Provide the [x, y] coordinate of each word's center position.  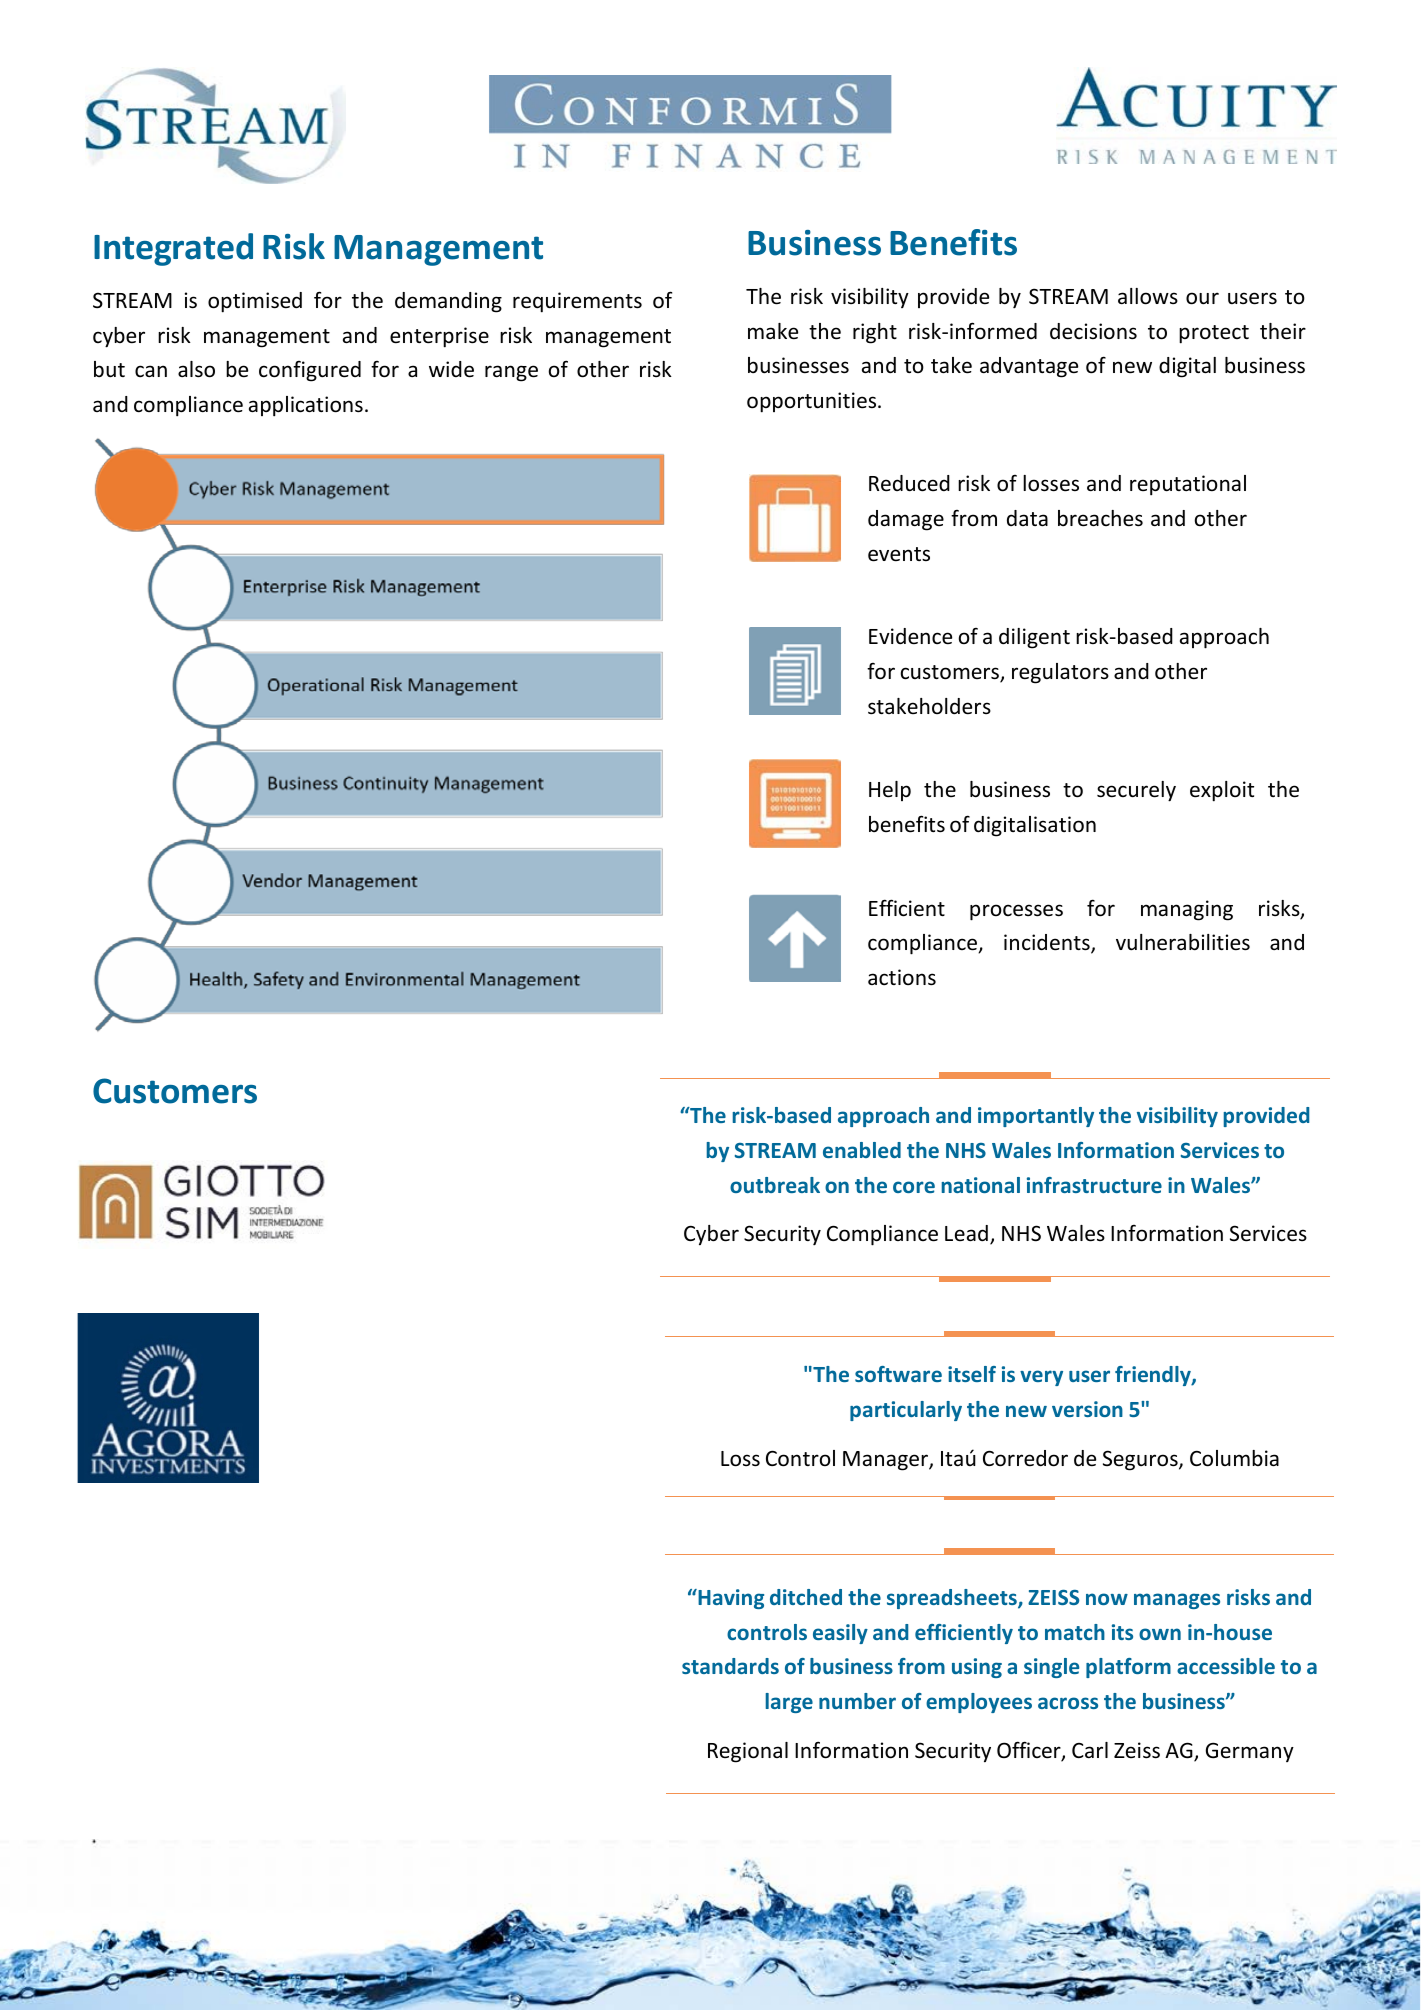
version [1087, 1409]
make [773, 331]
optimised [255, 302]
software [898, 1374]
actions [902, 977]
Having [730, 1599]
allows [1148, 296]
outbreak [775, 1185]
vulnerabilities [1183, 942]
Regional [748, 1752]
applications [306, 406]
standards [730, 1666]
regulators [1060, 673]
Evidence [910, 636]
